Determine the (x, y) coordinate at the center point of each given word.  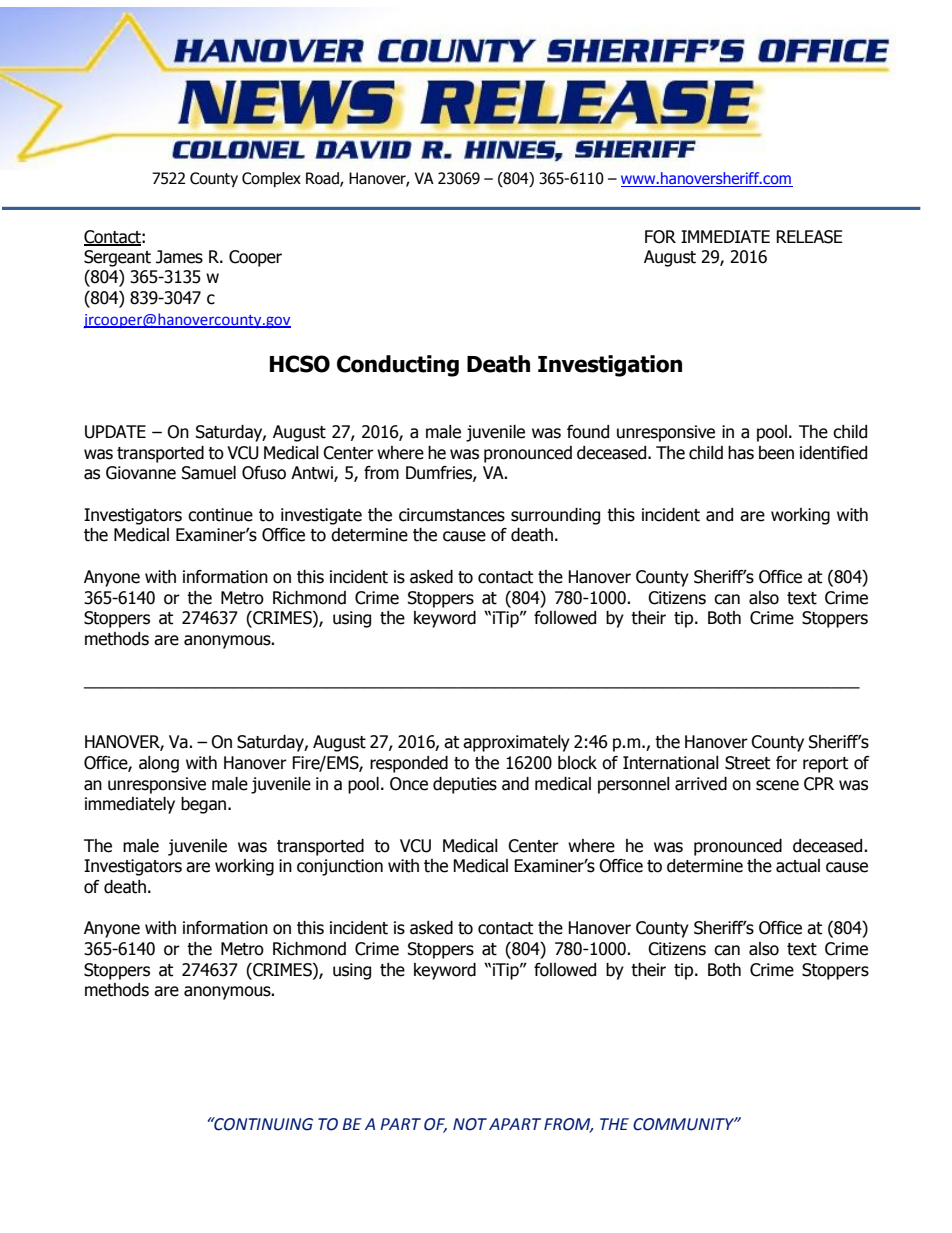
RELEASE (809, 237)
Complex (271, 179)
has (741, 453)
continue (220, 515)
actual (798, 866)
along (159, 764)
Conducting (398, 366)
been (776, 453)
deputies (465, 785)
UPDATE (115, 432)
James (179, 257)
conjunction (340, 867)
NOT (470, 1124)
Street (747, 763)
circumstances (452, 515)
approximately (516, 743)
